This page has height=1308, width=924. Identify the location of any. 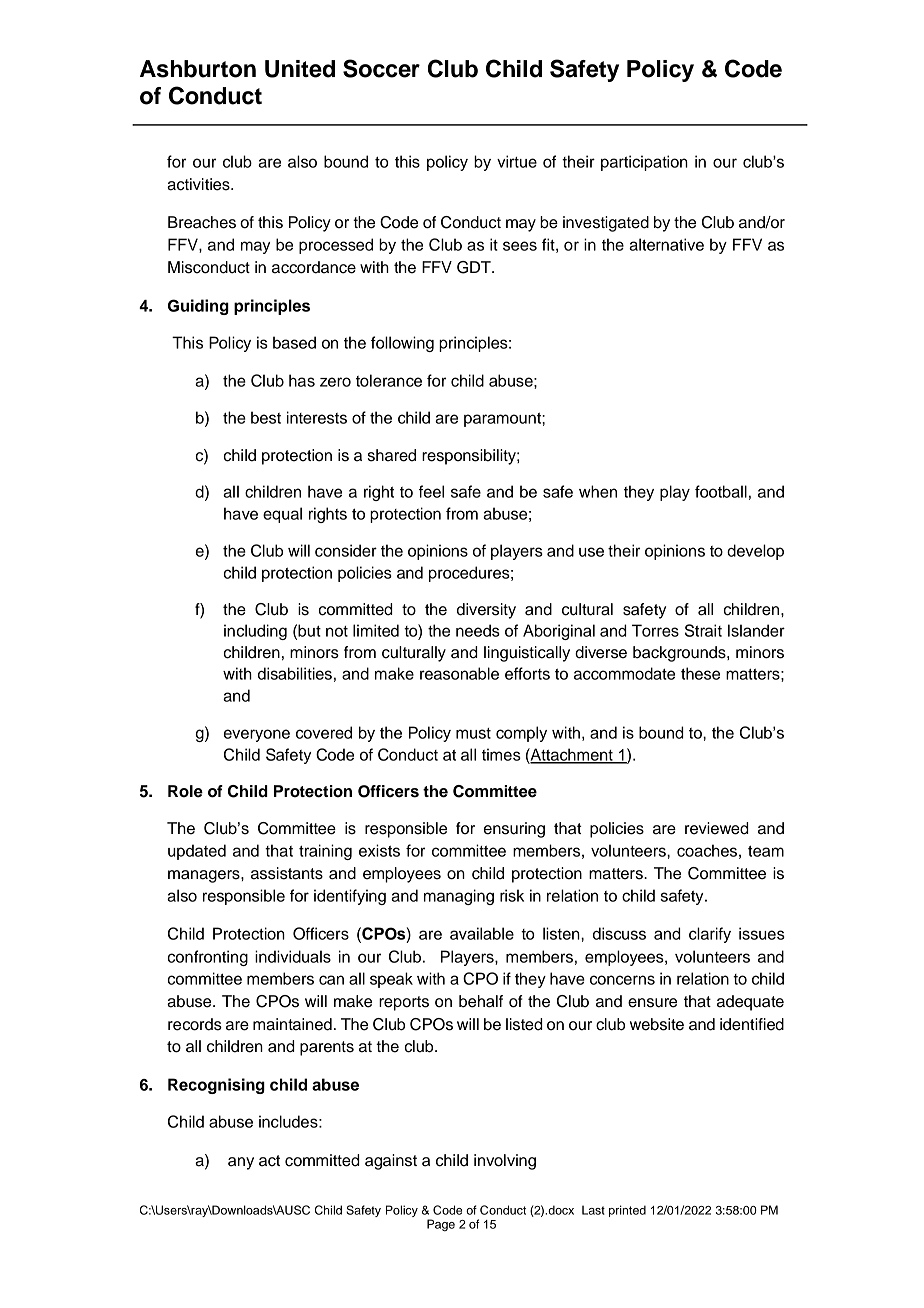
(241, 1163).
